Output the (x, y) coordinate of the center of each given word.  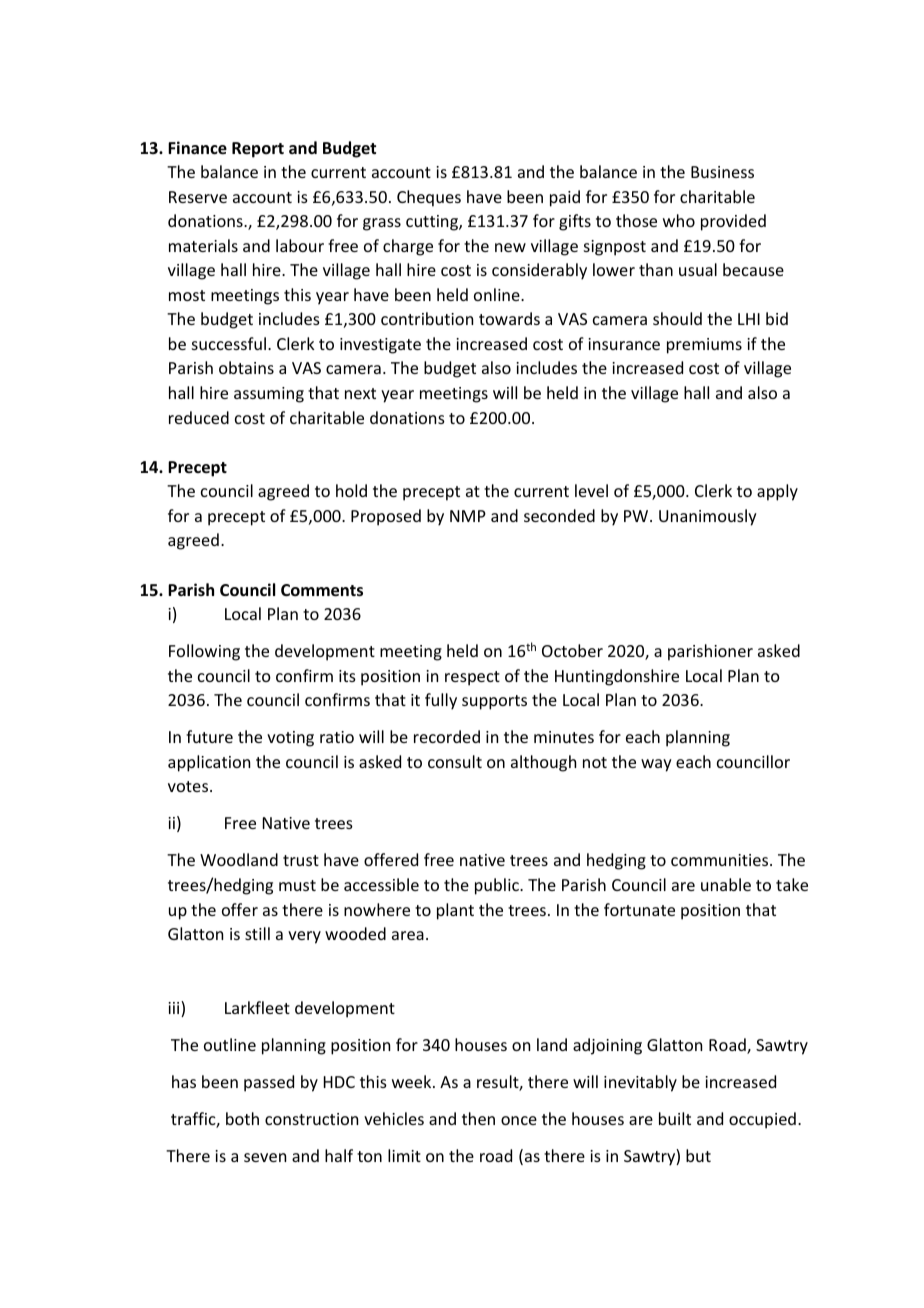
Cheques (429, 198)
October (572, 650)
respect (472, 678)
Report (258, 150)
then (478, 1118)
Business (722, 172)
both (242, 1118)
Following (204, 652)
